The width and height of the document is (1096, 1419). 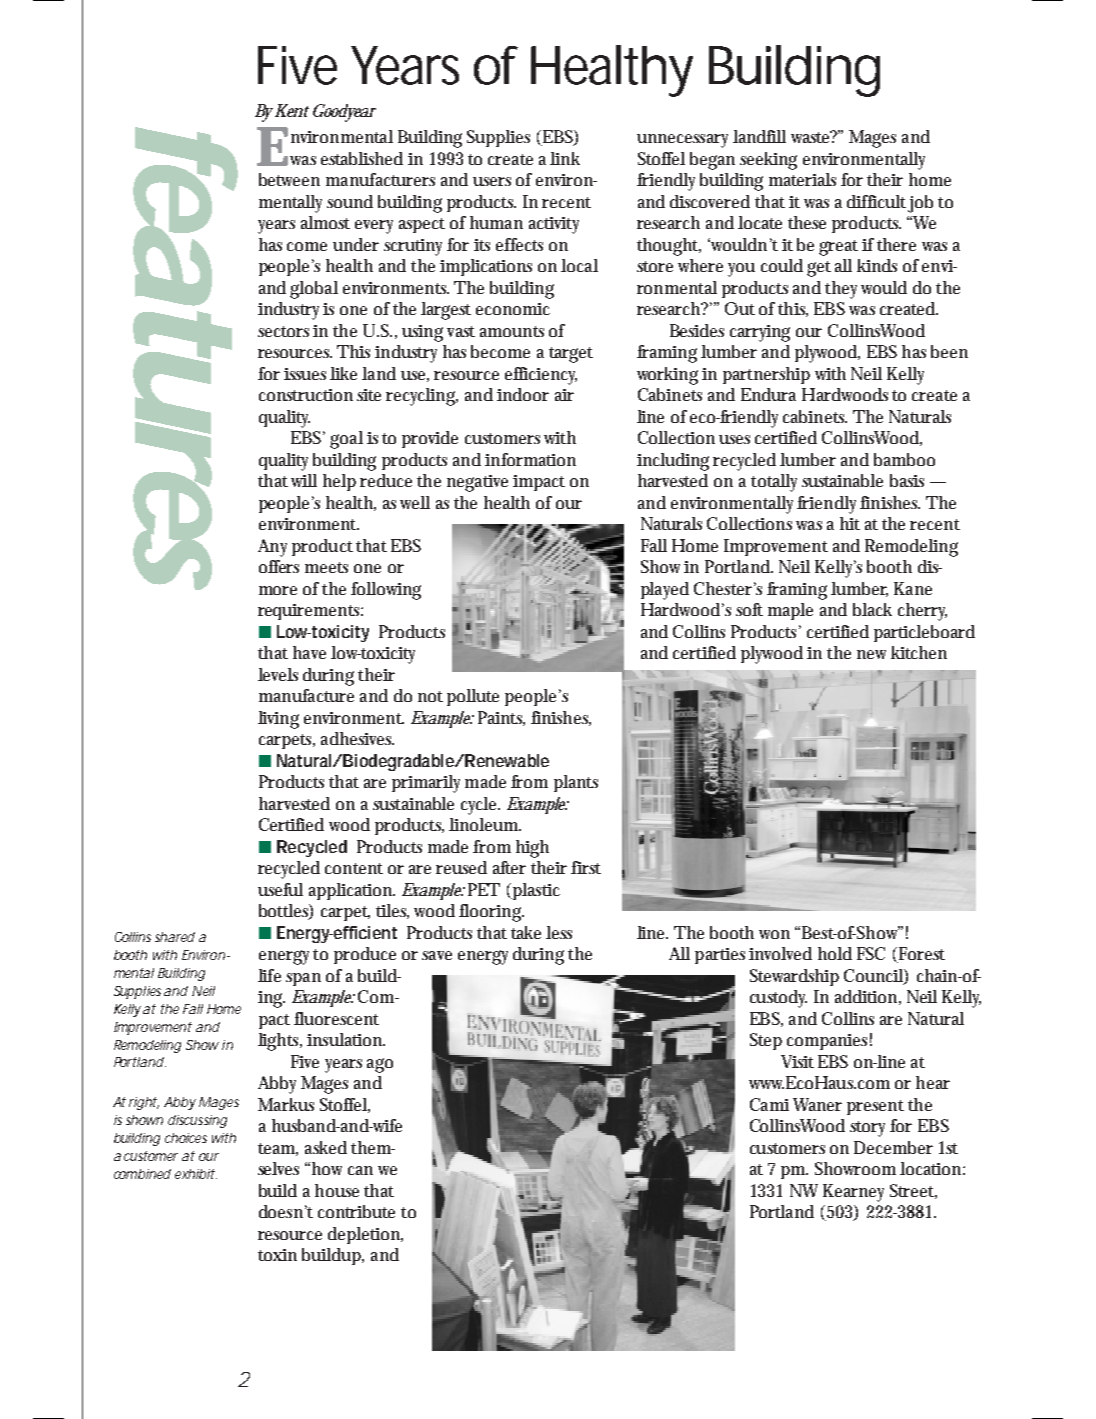 I want to click on maple, so click(x=790, y=611).
